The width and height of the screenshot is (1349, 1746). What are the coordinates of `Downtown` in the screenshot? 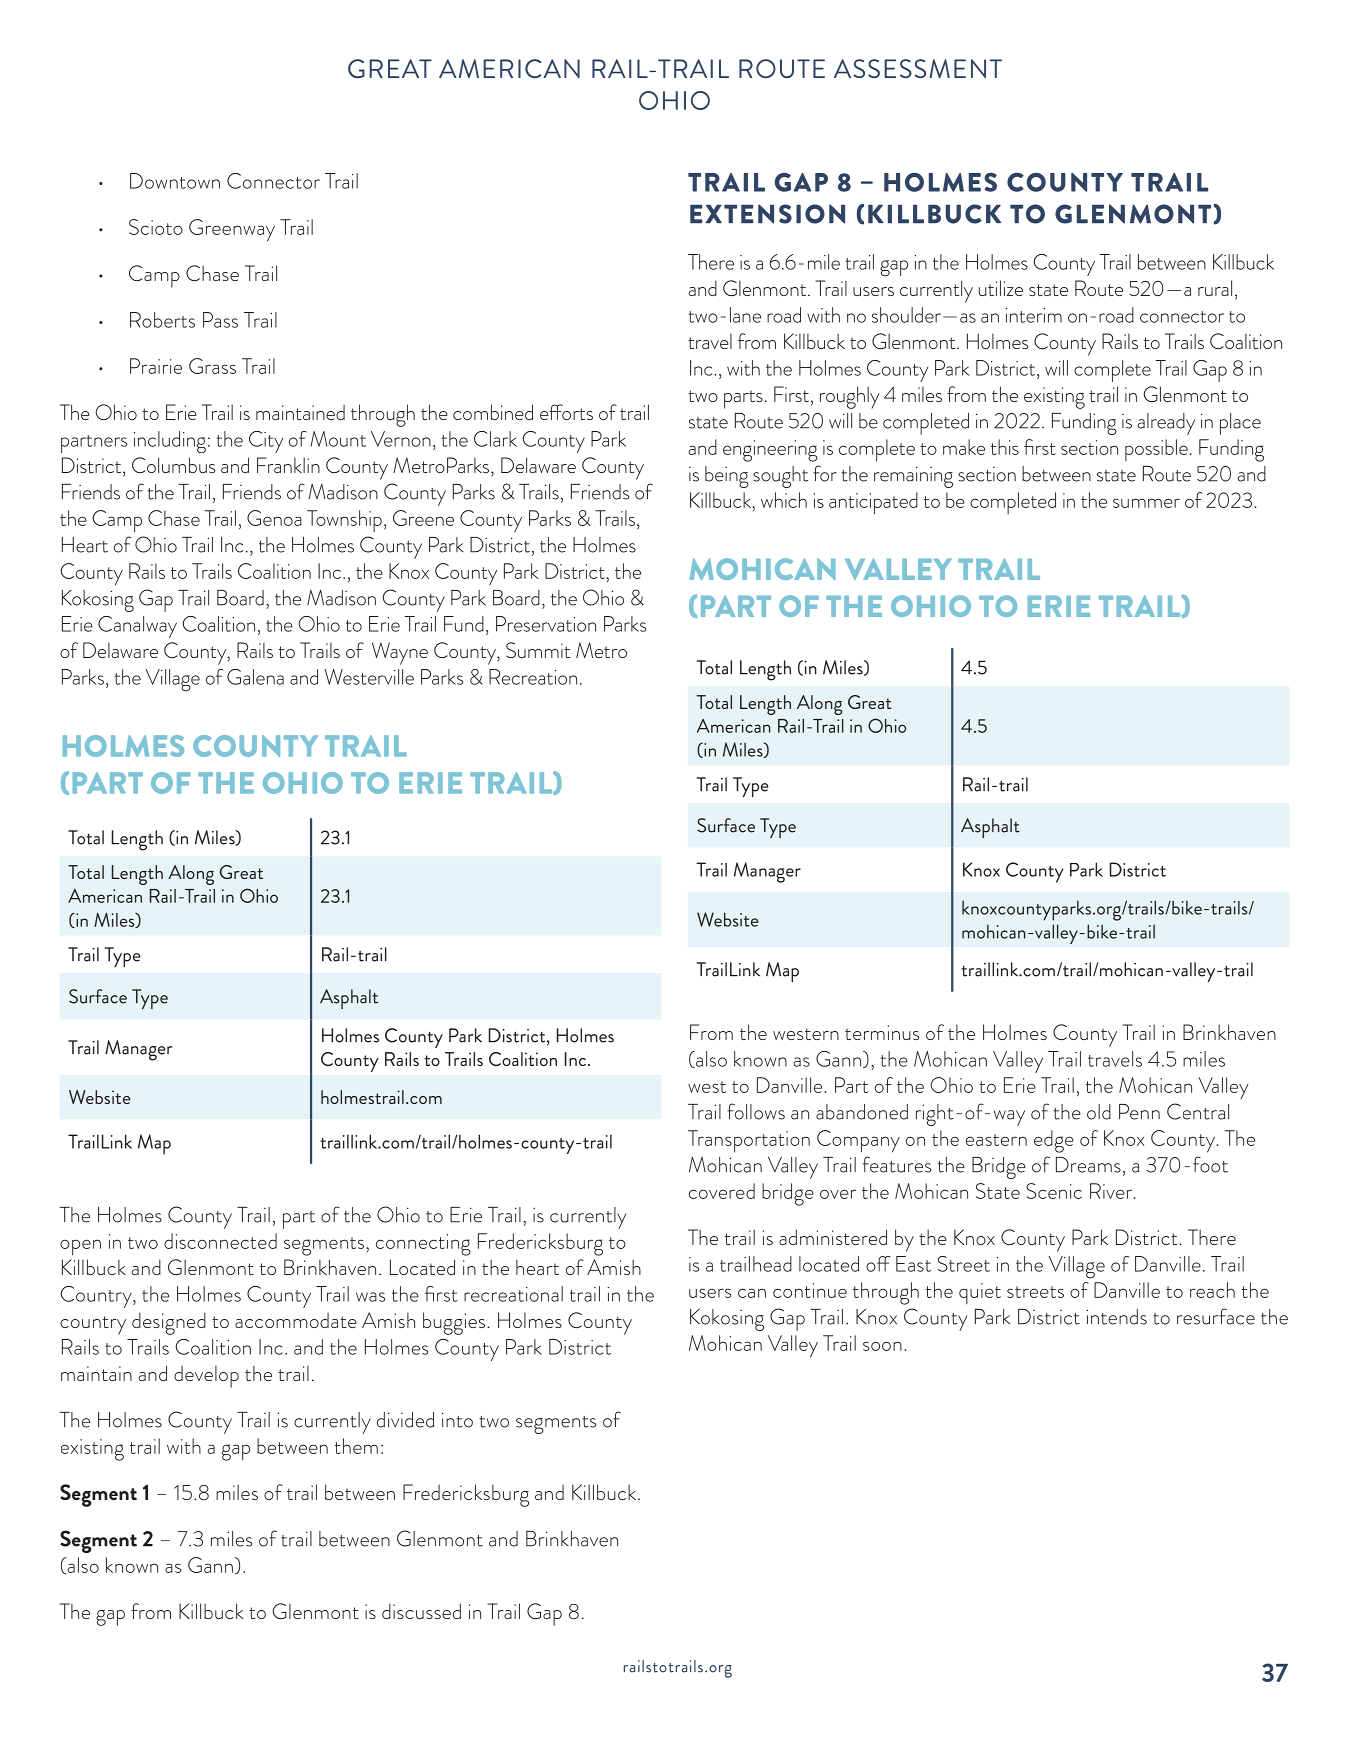 It's located at (175, 181).
